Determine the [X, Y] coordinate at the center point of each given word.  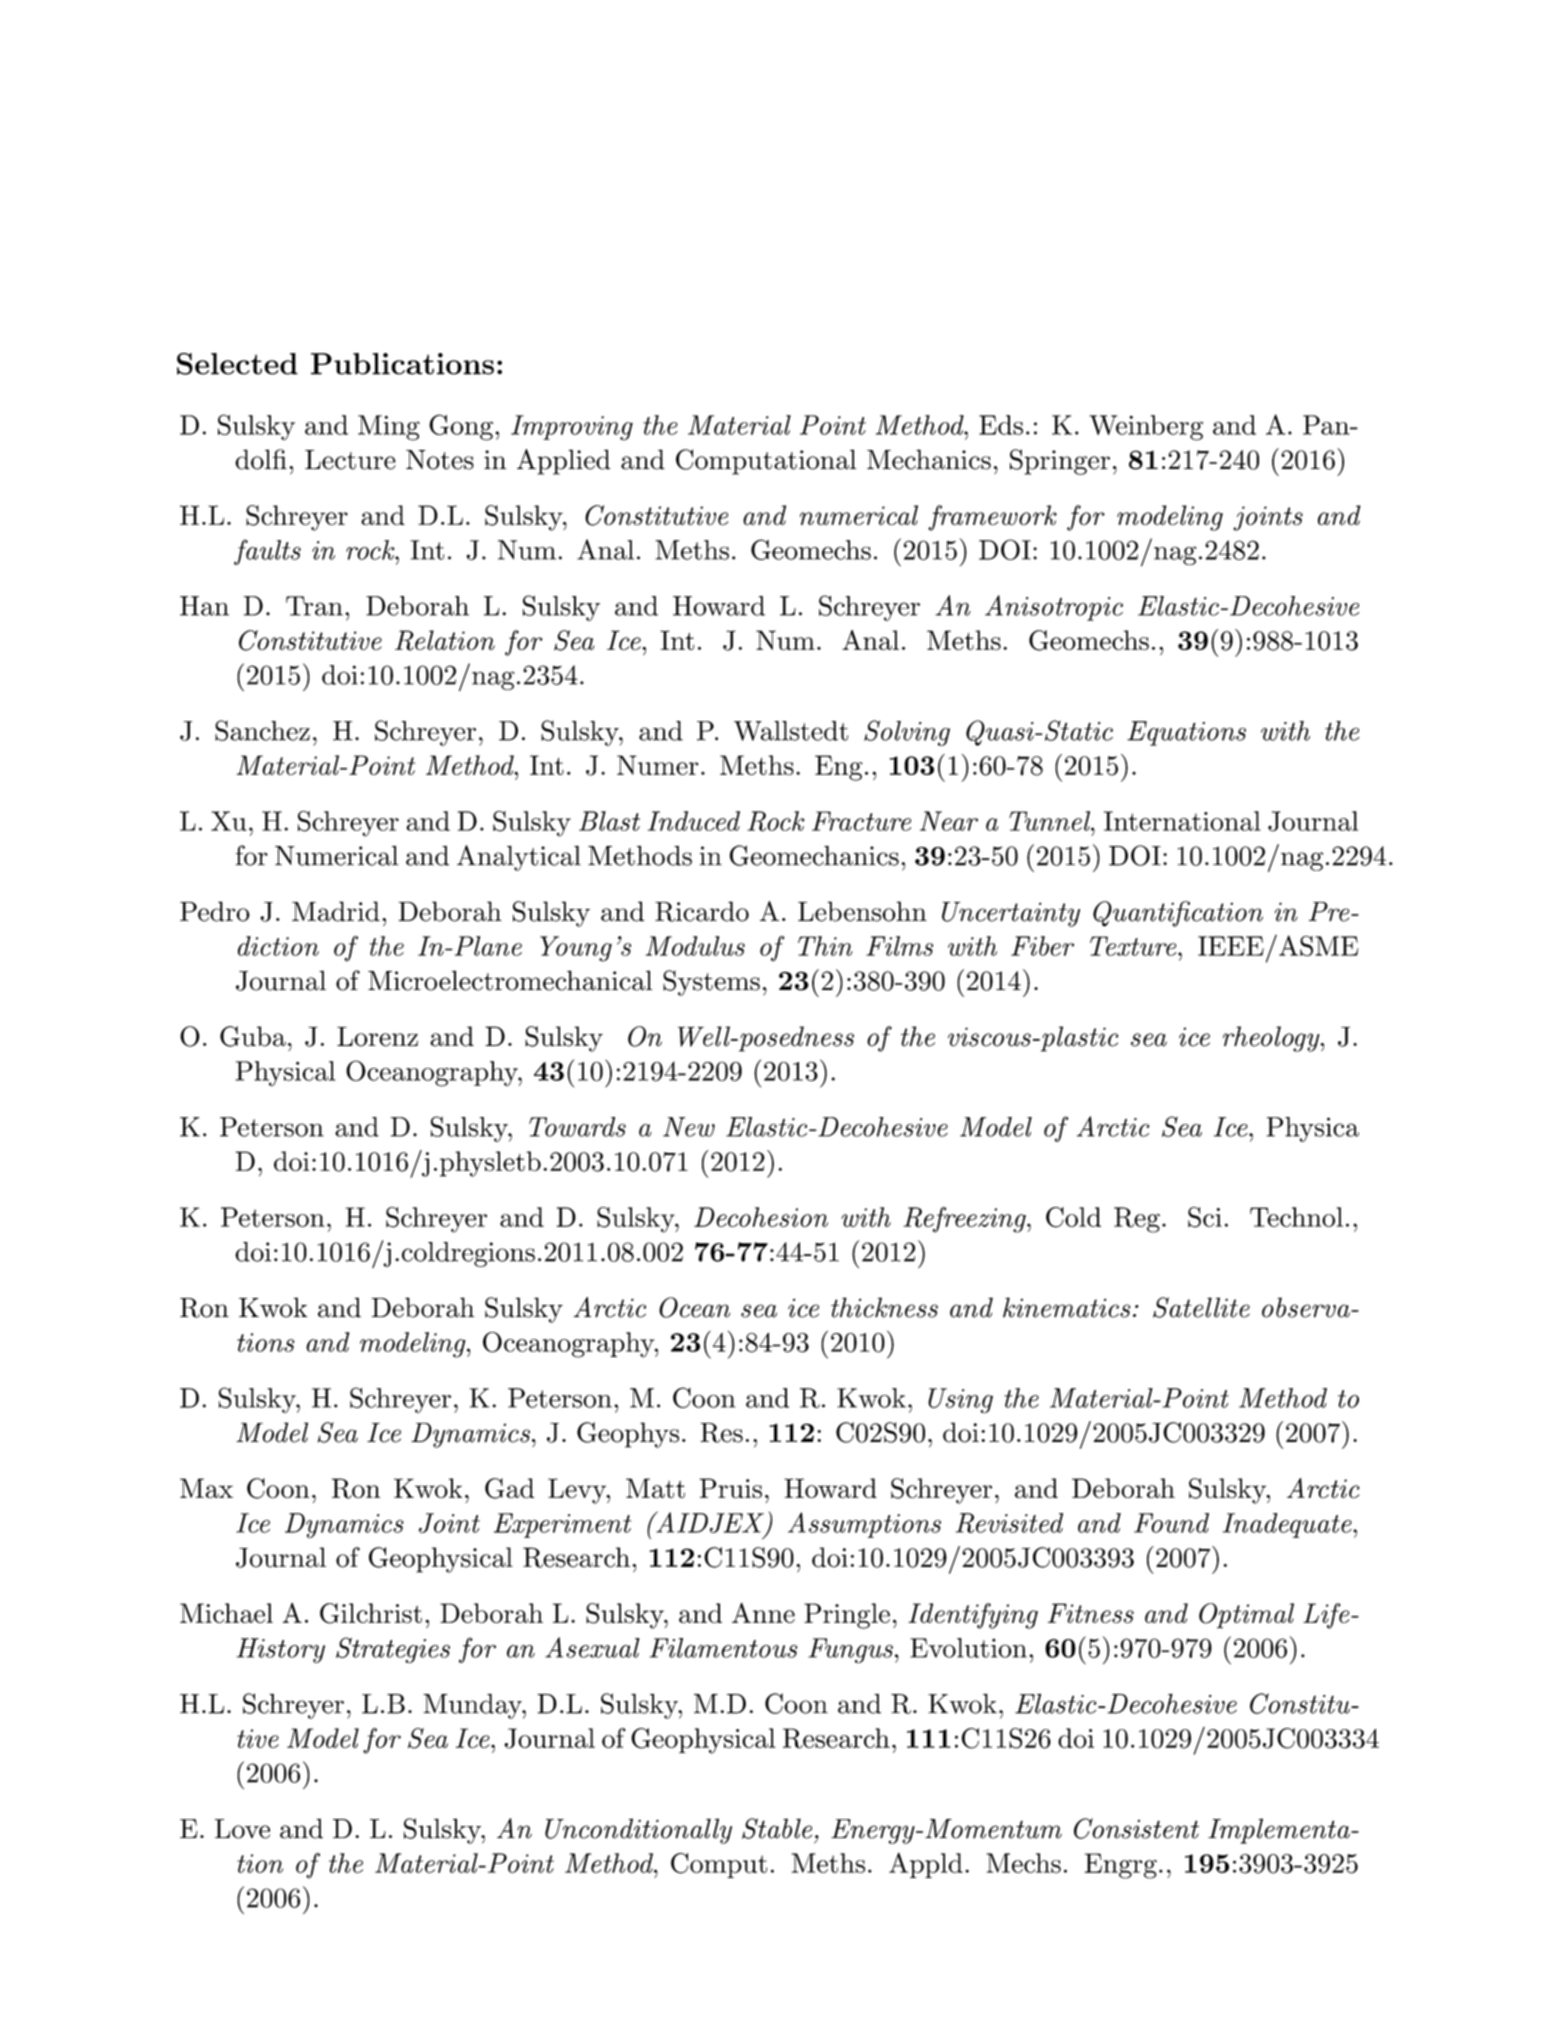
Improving [572, 428]
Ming [389, 428]
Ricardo [702, 911]
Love [242, 1829]
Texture [1133, 946]
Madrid [336, 911]
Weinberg [1146, 428]
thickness [884, 1307]
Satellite [1201, 1307]
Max [206, 1488]
